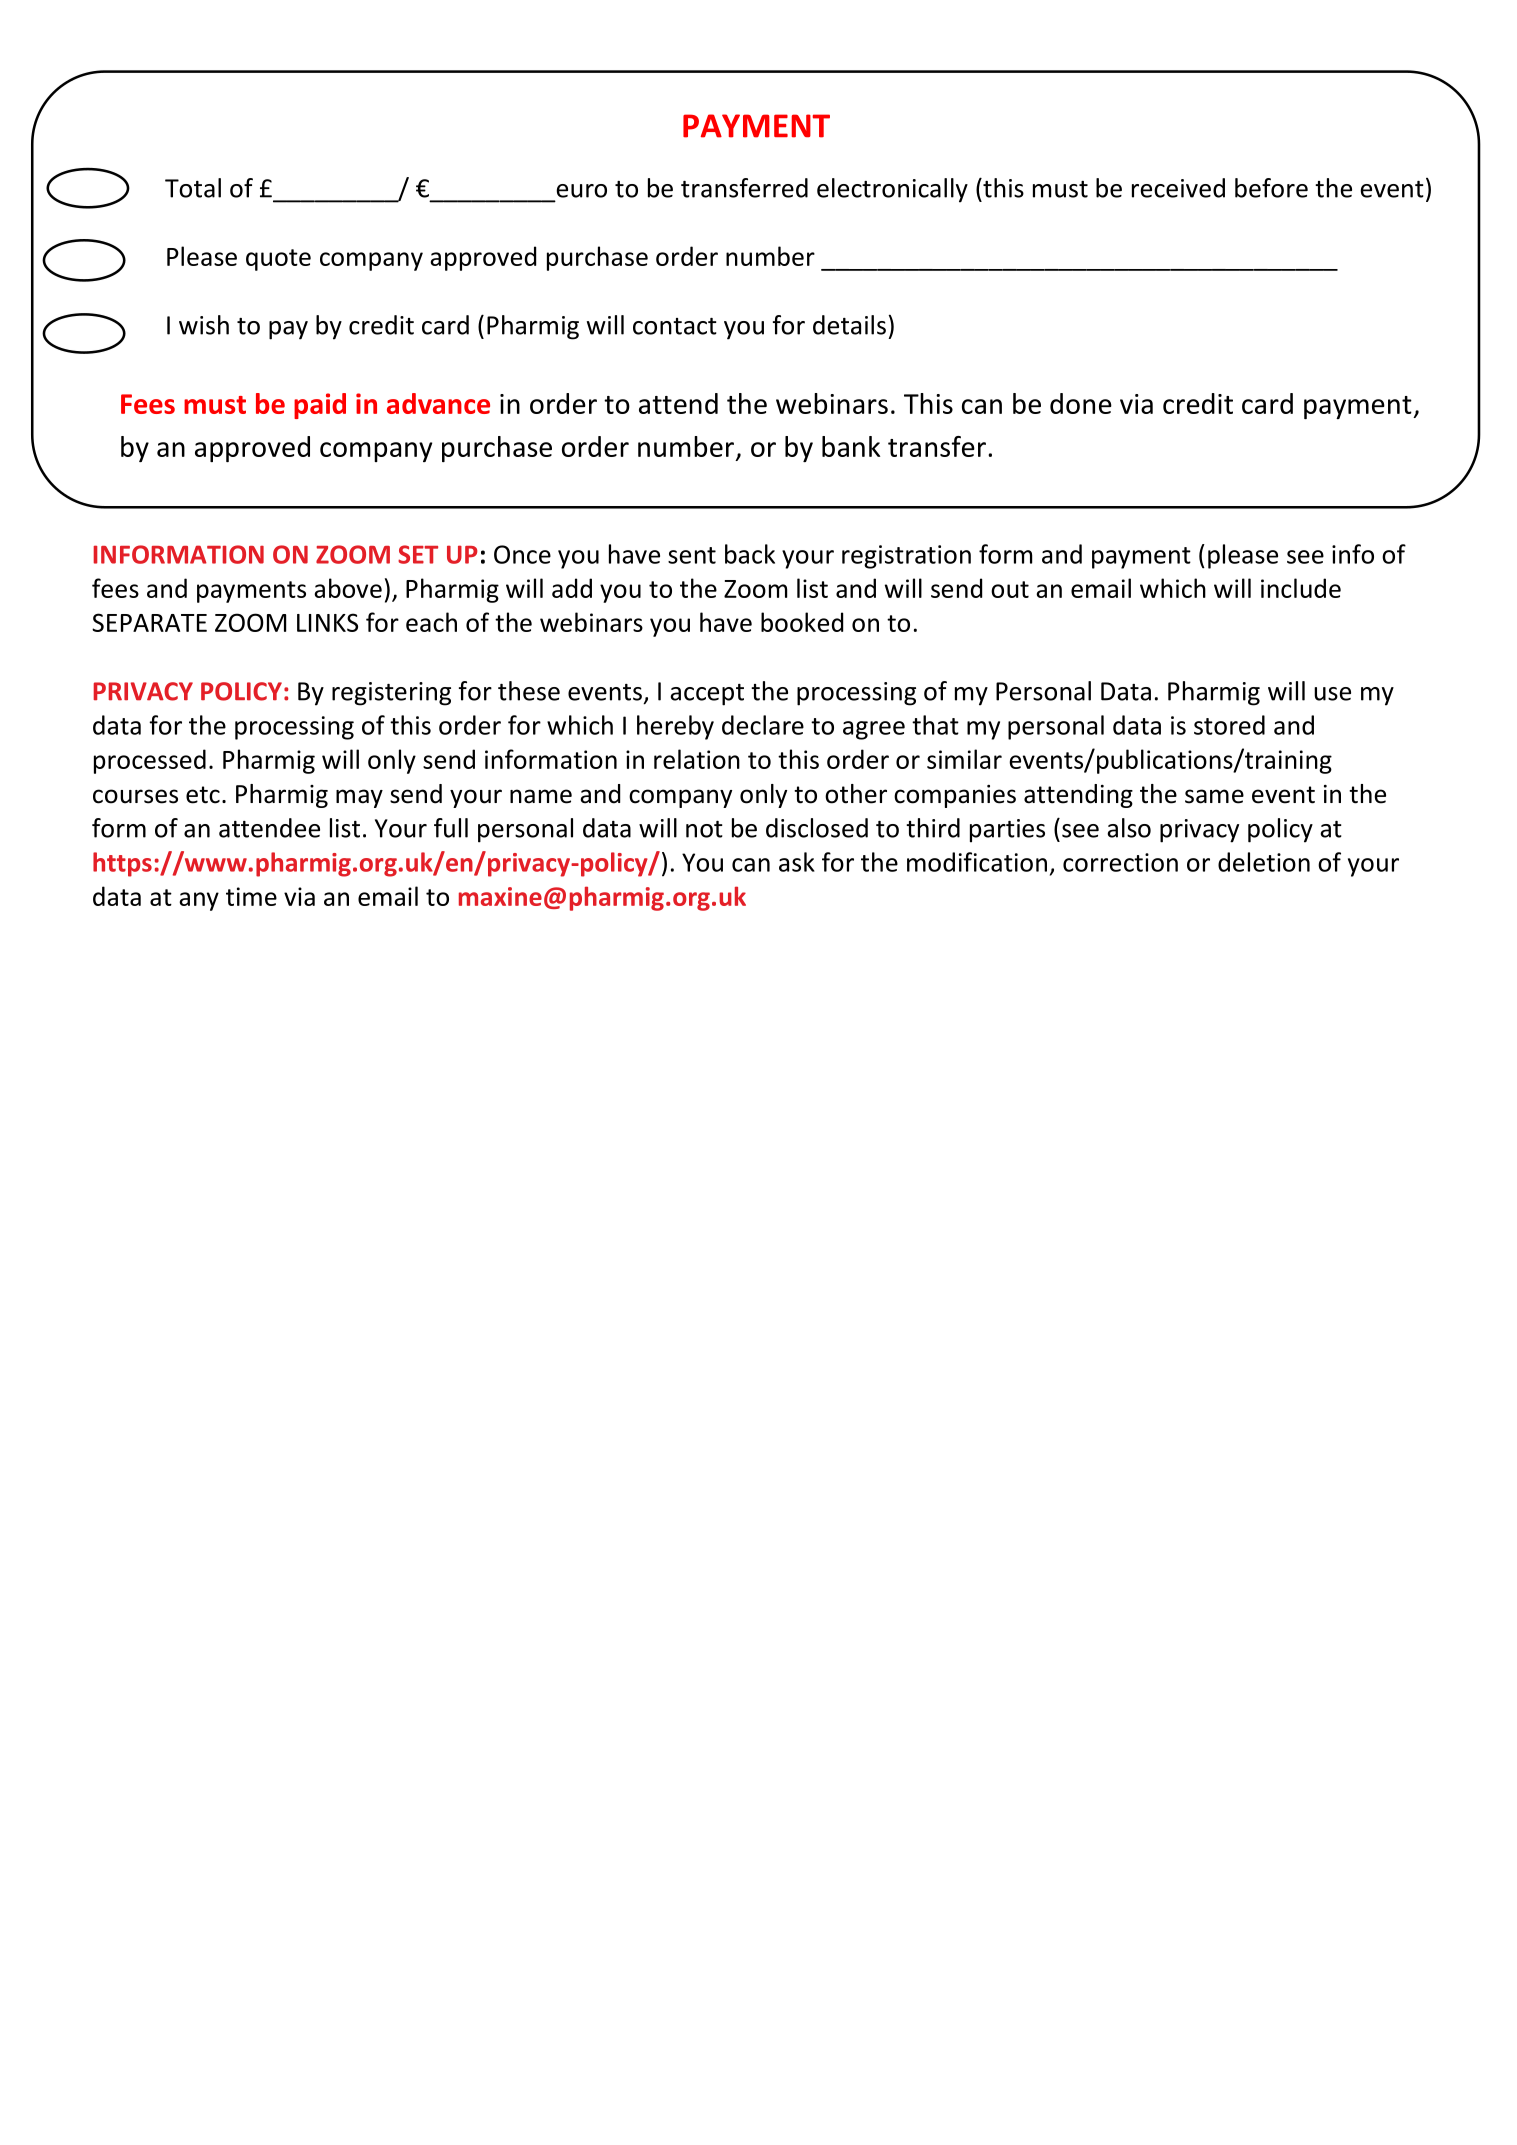  Describe the element at coordinates (802, 622) in the page. I see `booked` at that location.
